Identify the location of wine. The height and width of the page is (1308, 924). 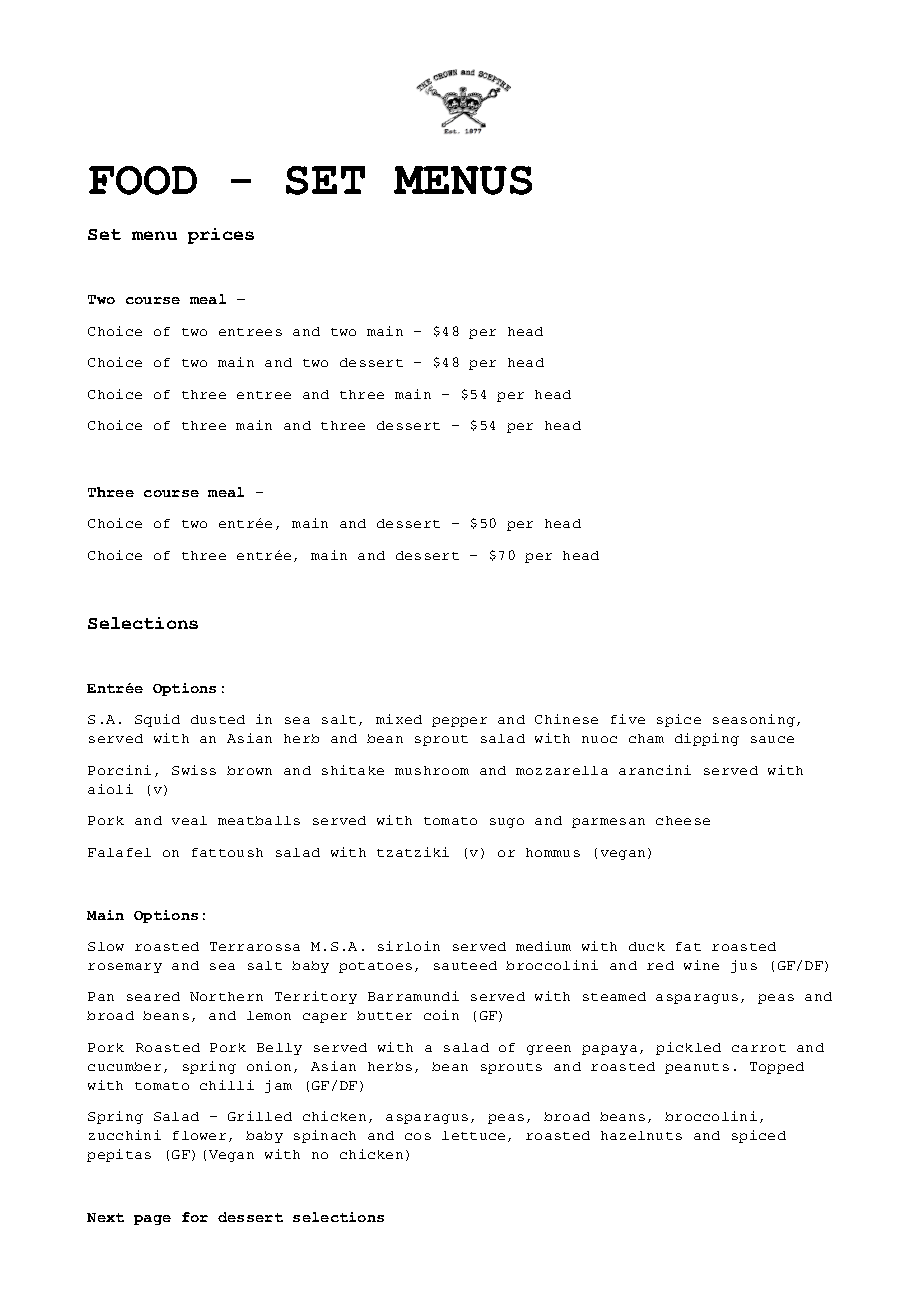
(701, 965).
